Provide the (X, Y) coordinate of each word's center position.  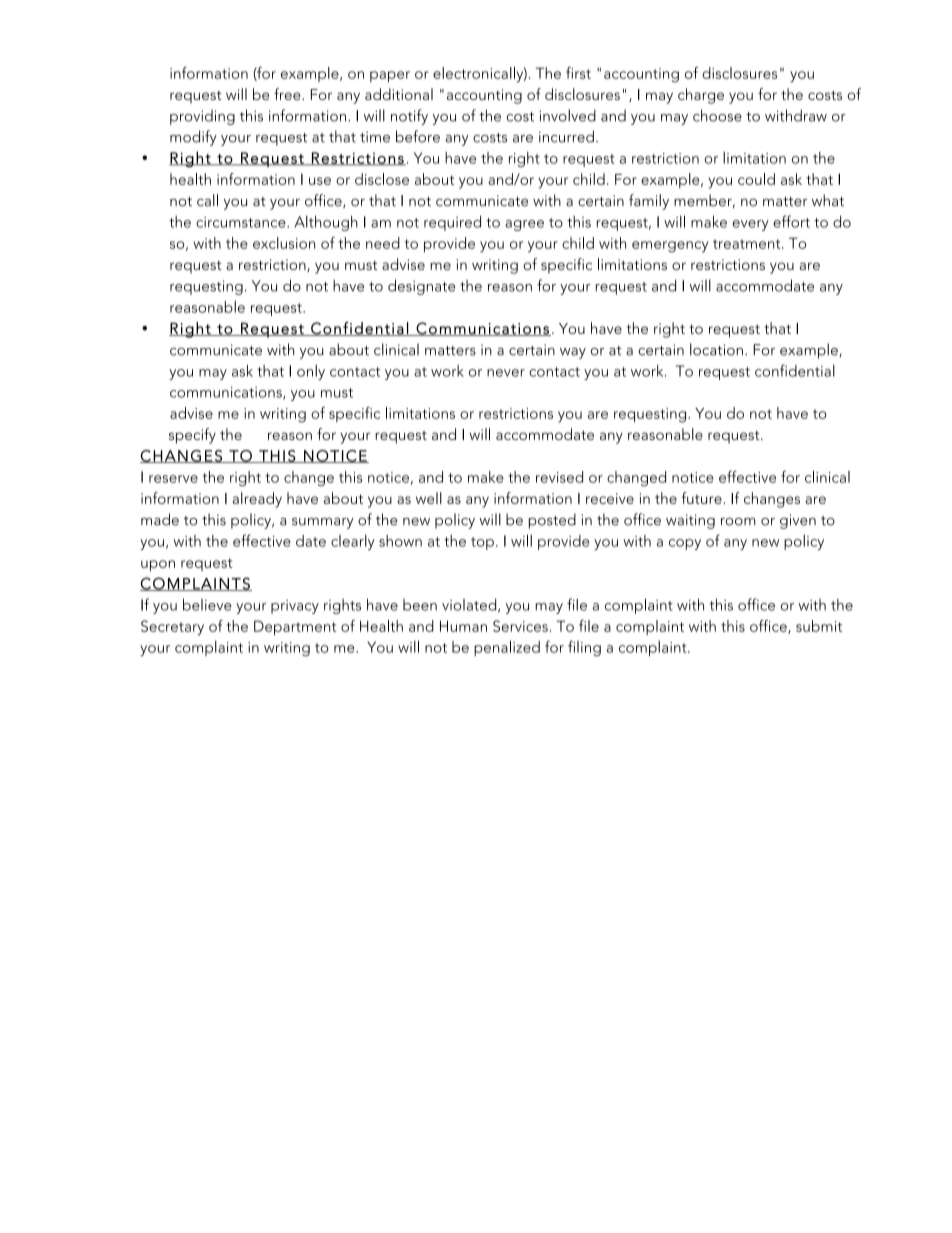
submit (819, 626)
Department (295, 627)
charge (701, 96)
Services (520, 626)
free (288, 94)
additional (399, 94)
